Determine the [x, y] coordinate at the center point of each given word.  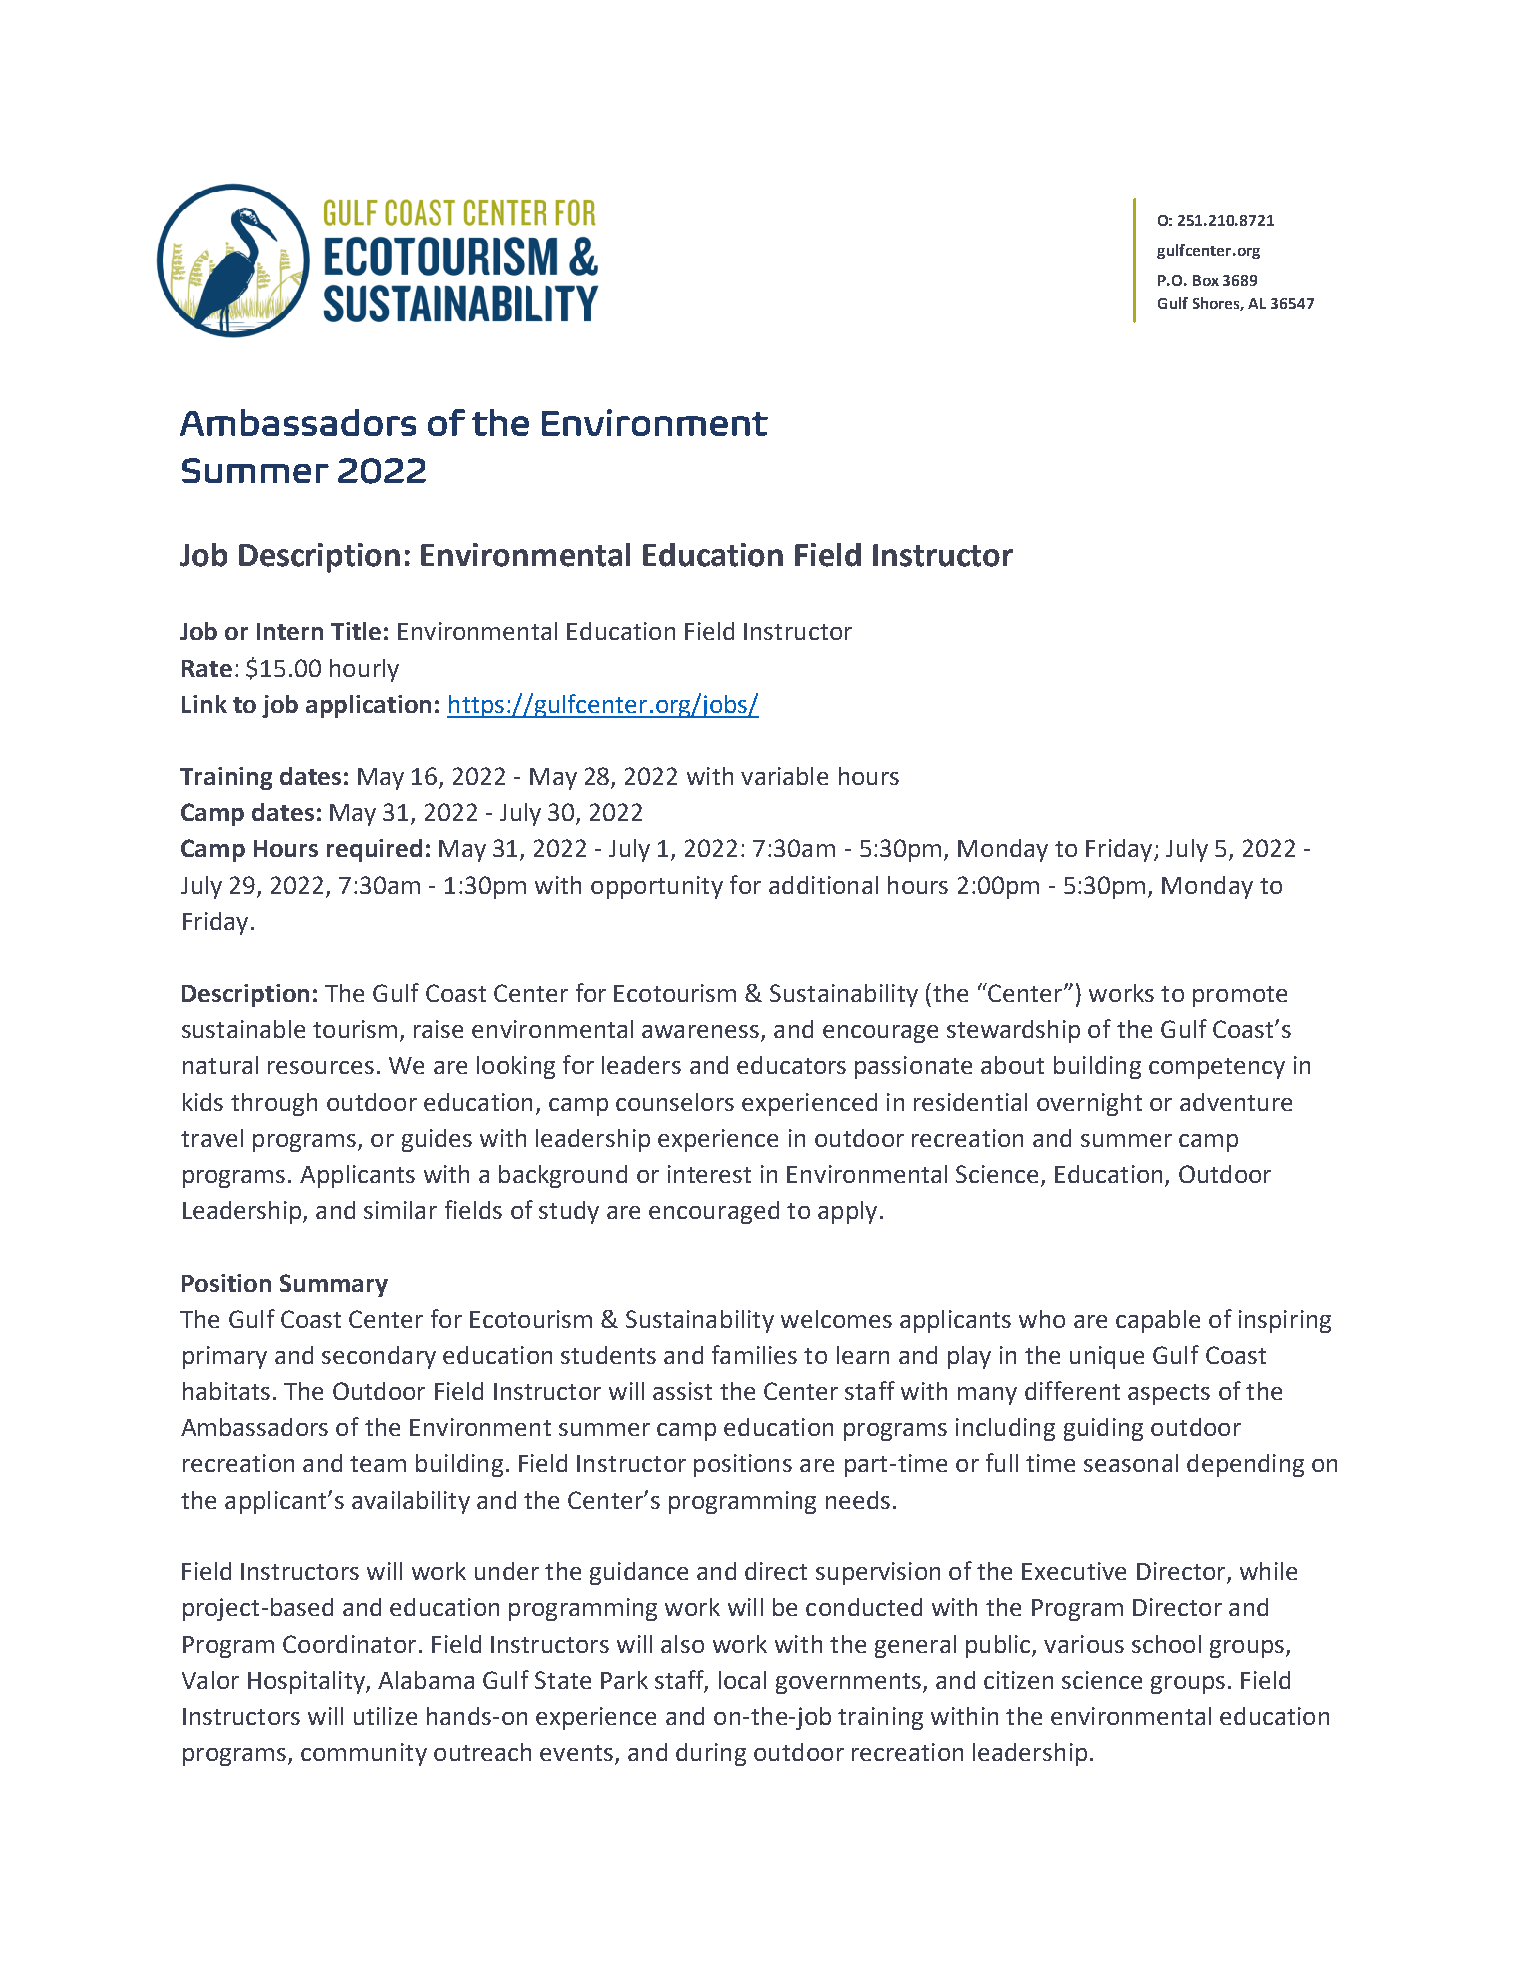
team [378, 1464]
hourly [364, 670]
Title [356, 631]
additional [823, 885]
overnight [1089, 1104]
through [274, 1104]
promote [1240, 996]
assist [682, 1391]
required [374, 850]
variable [784, 776]
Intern [290, 631]
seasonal [1131, 1463]
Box [1206, 280]
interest [709, 1174]
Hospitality [307, 1682]
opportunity [657, 887]
